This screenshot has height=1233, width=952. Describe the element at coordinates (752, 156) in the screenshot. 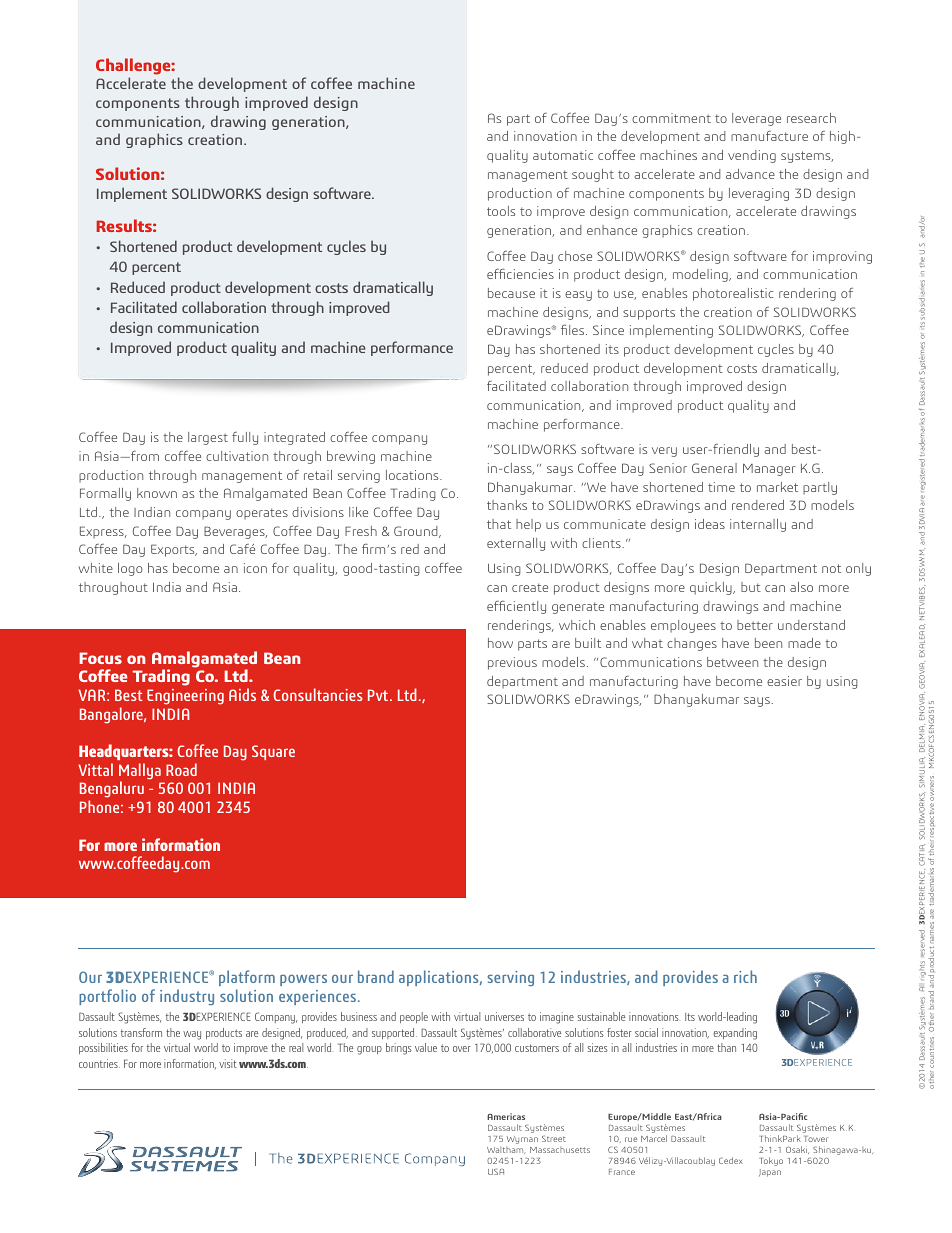

I see `vending` at that location.
